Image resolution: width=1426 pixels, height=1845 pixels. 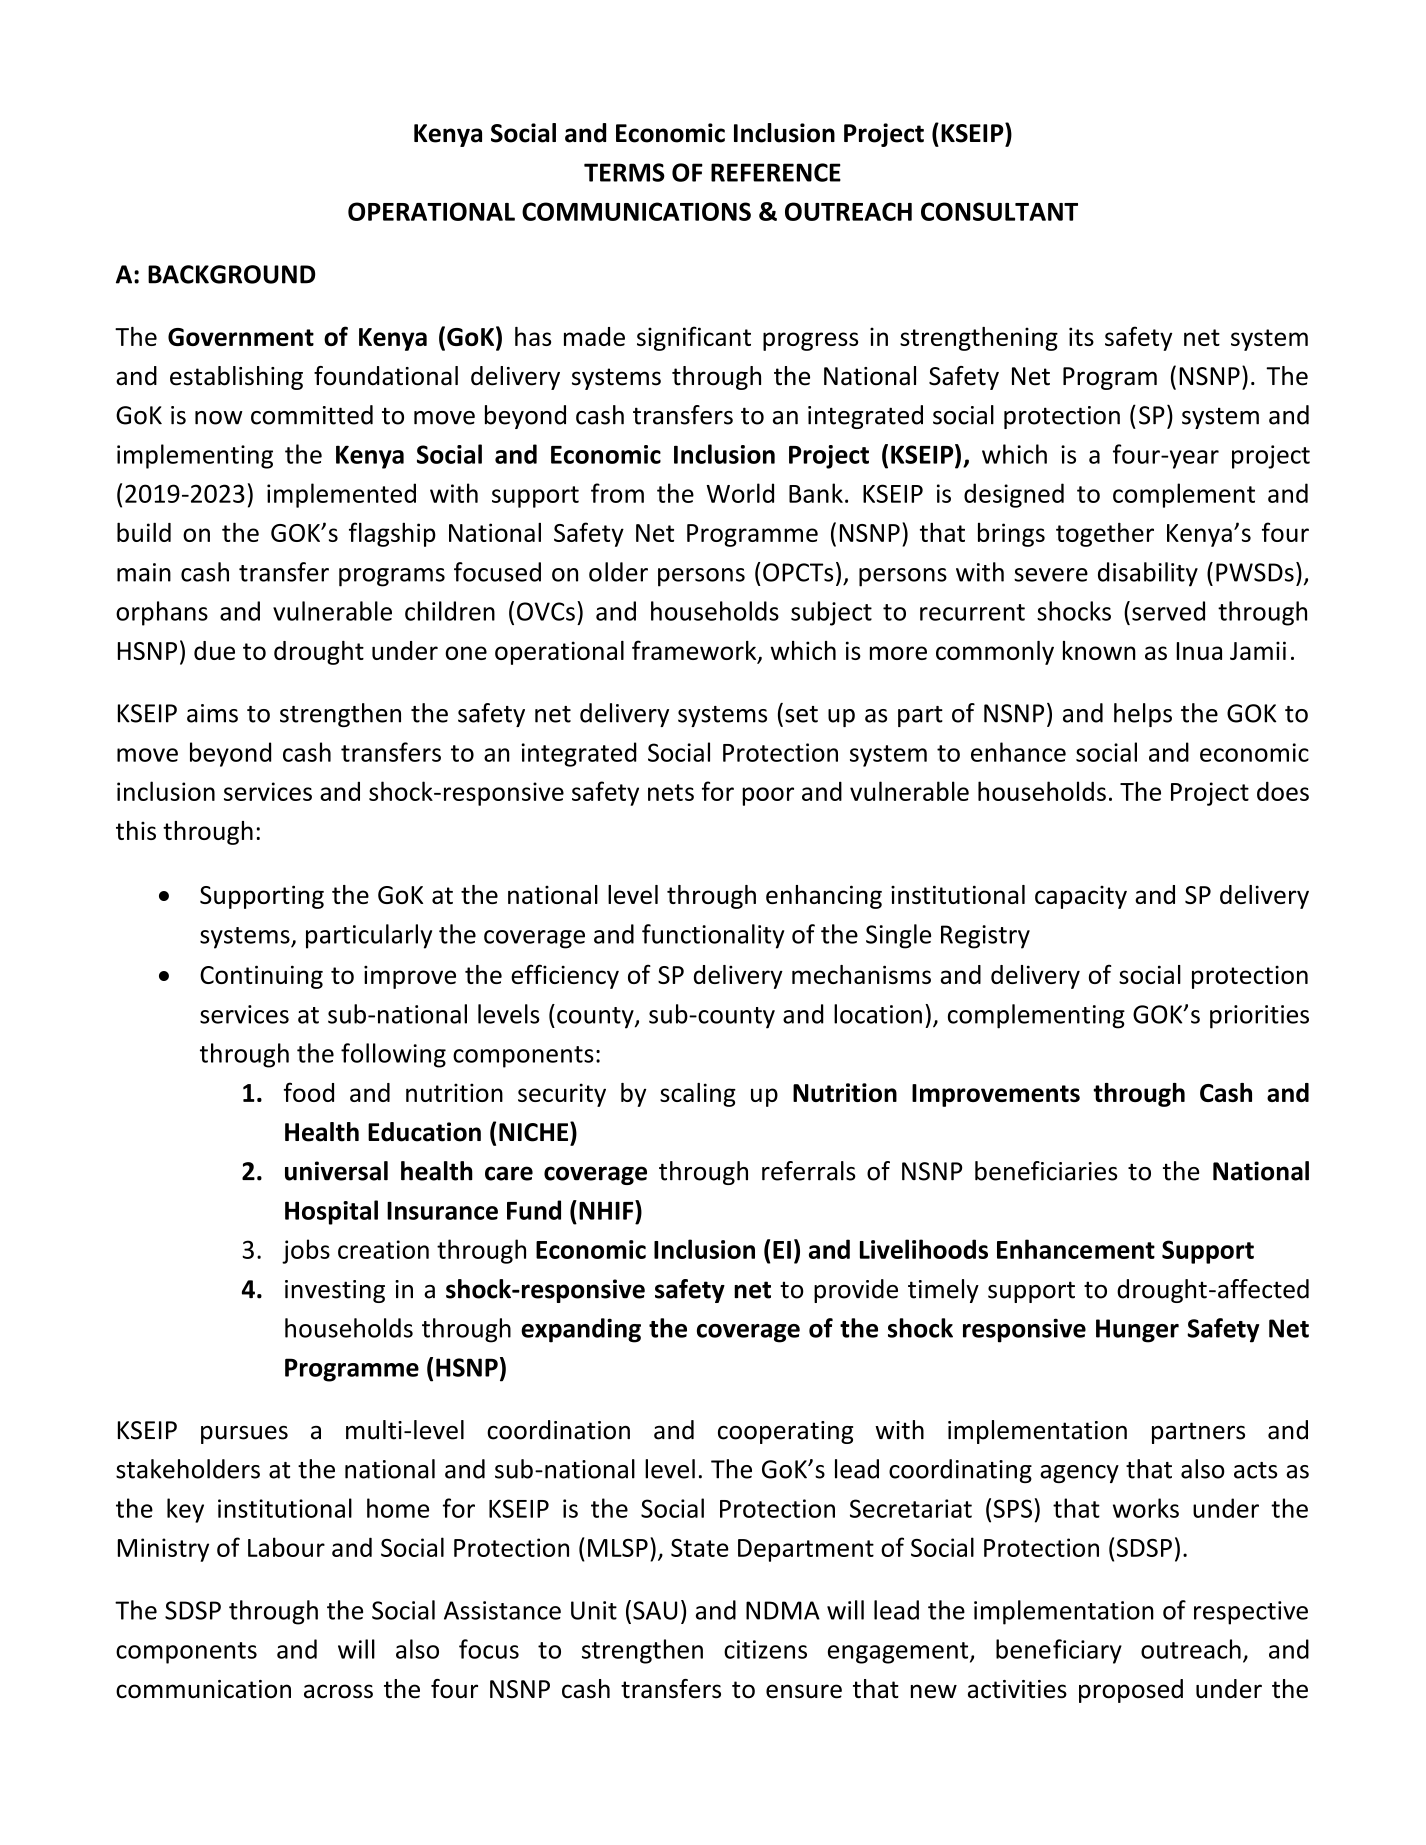 I want to click on disability, so click(x=1148, y=574).
